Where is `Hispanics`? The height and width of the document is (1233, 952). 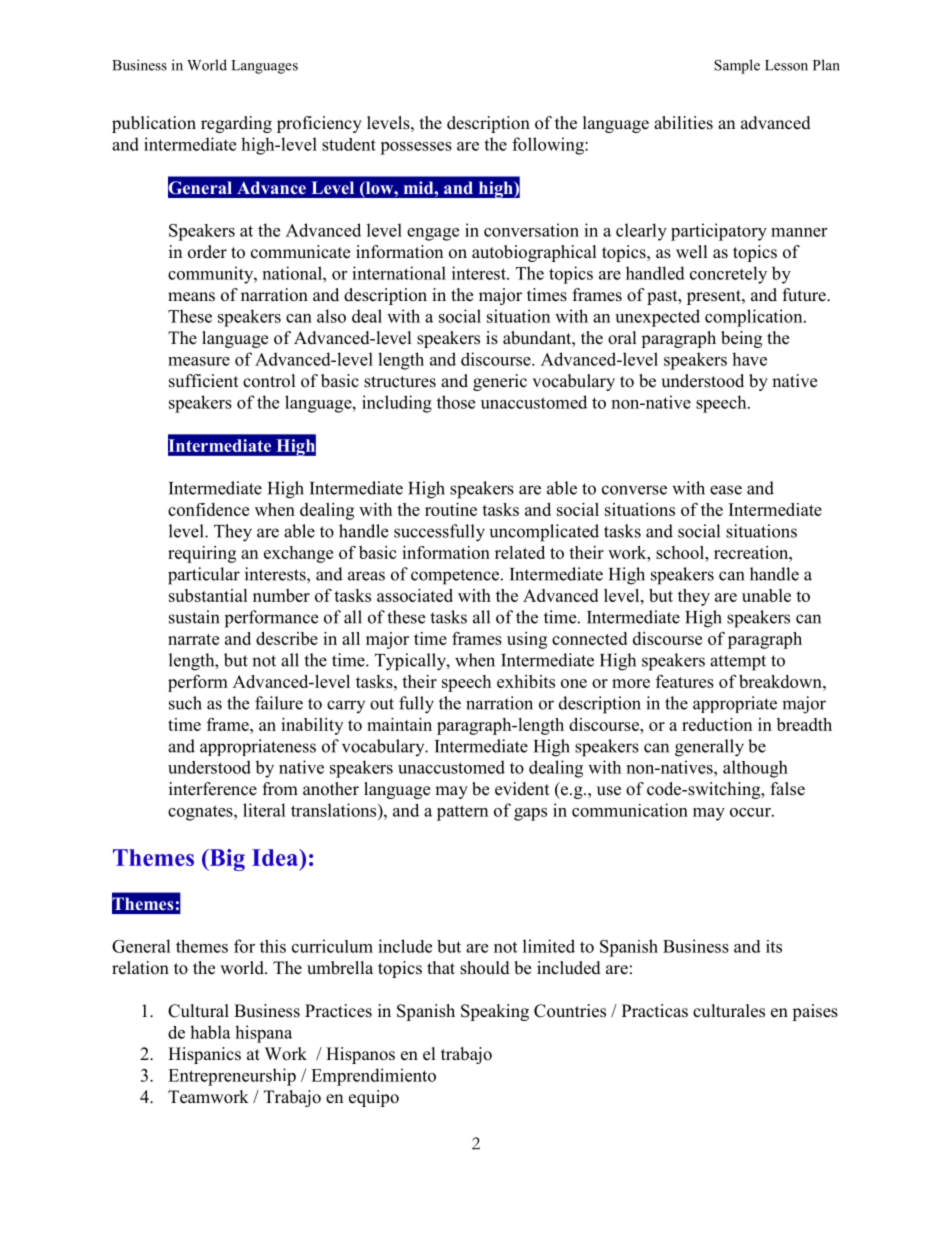
Hispanics is located at coordinates (204, 1055).
